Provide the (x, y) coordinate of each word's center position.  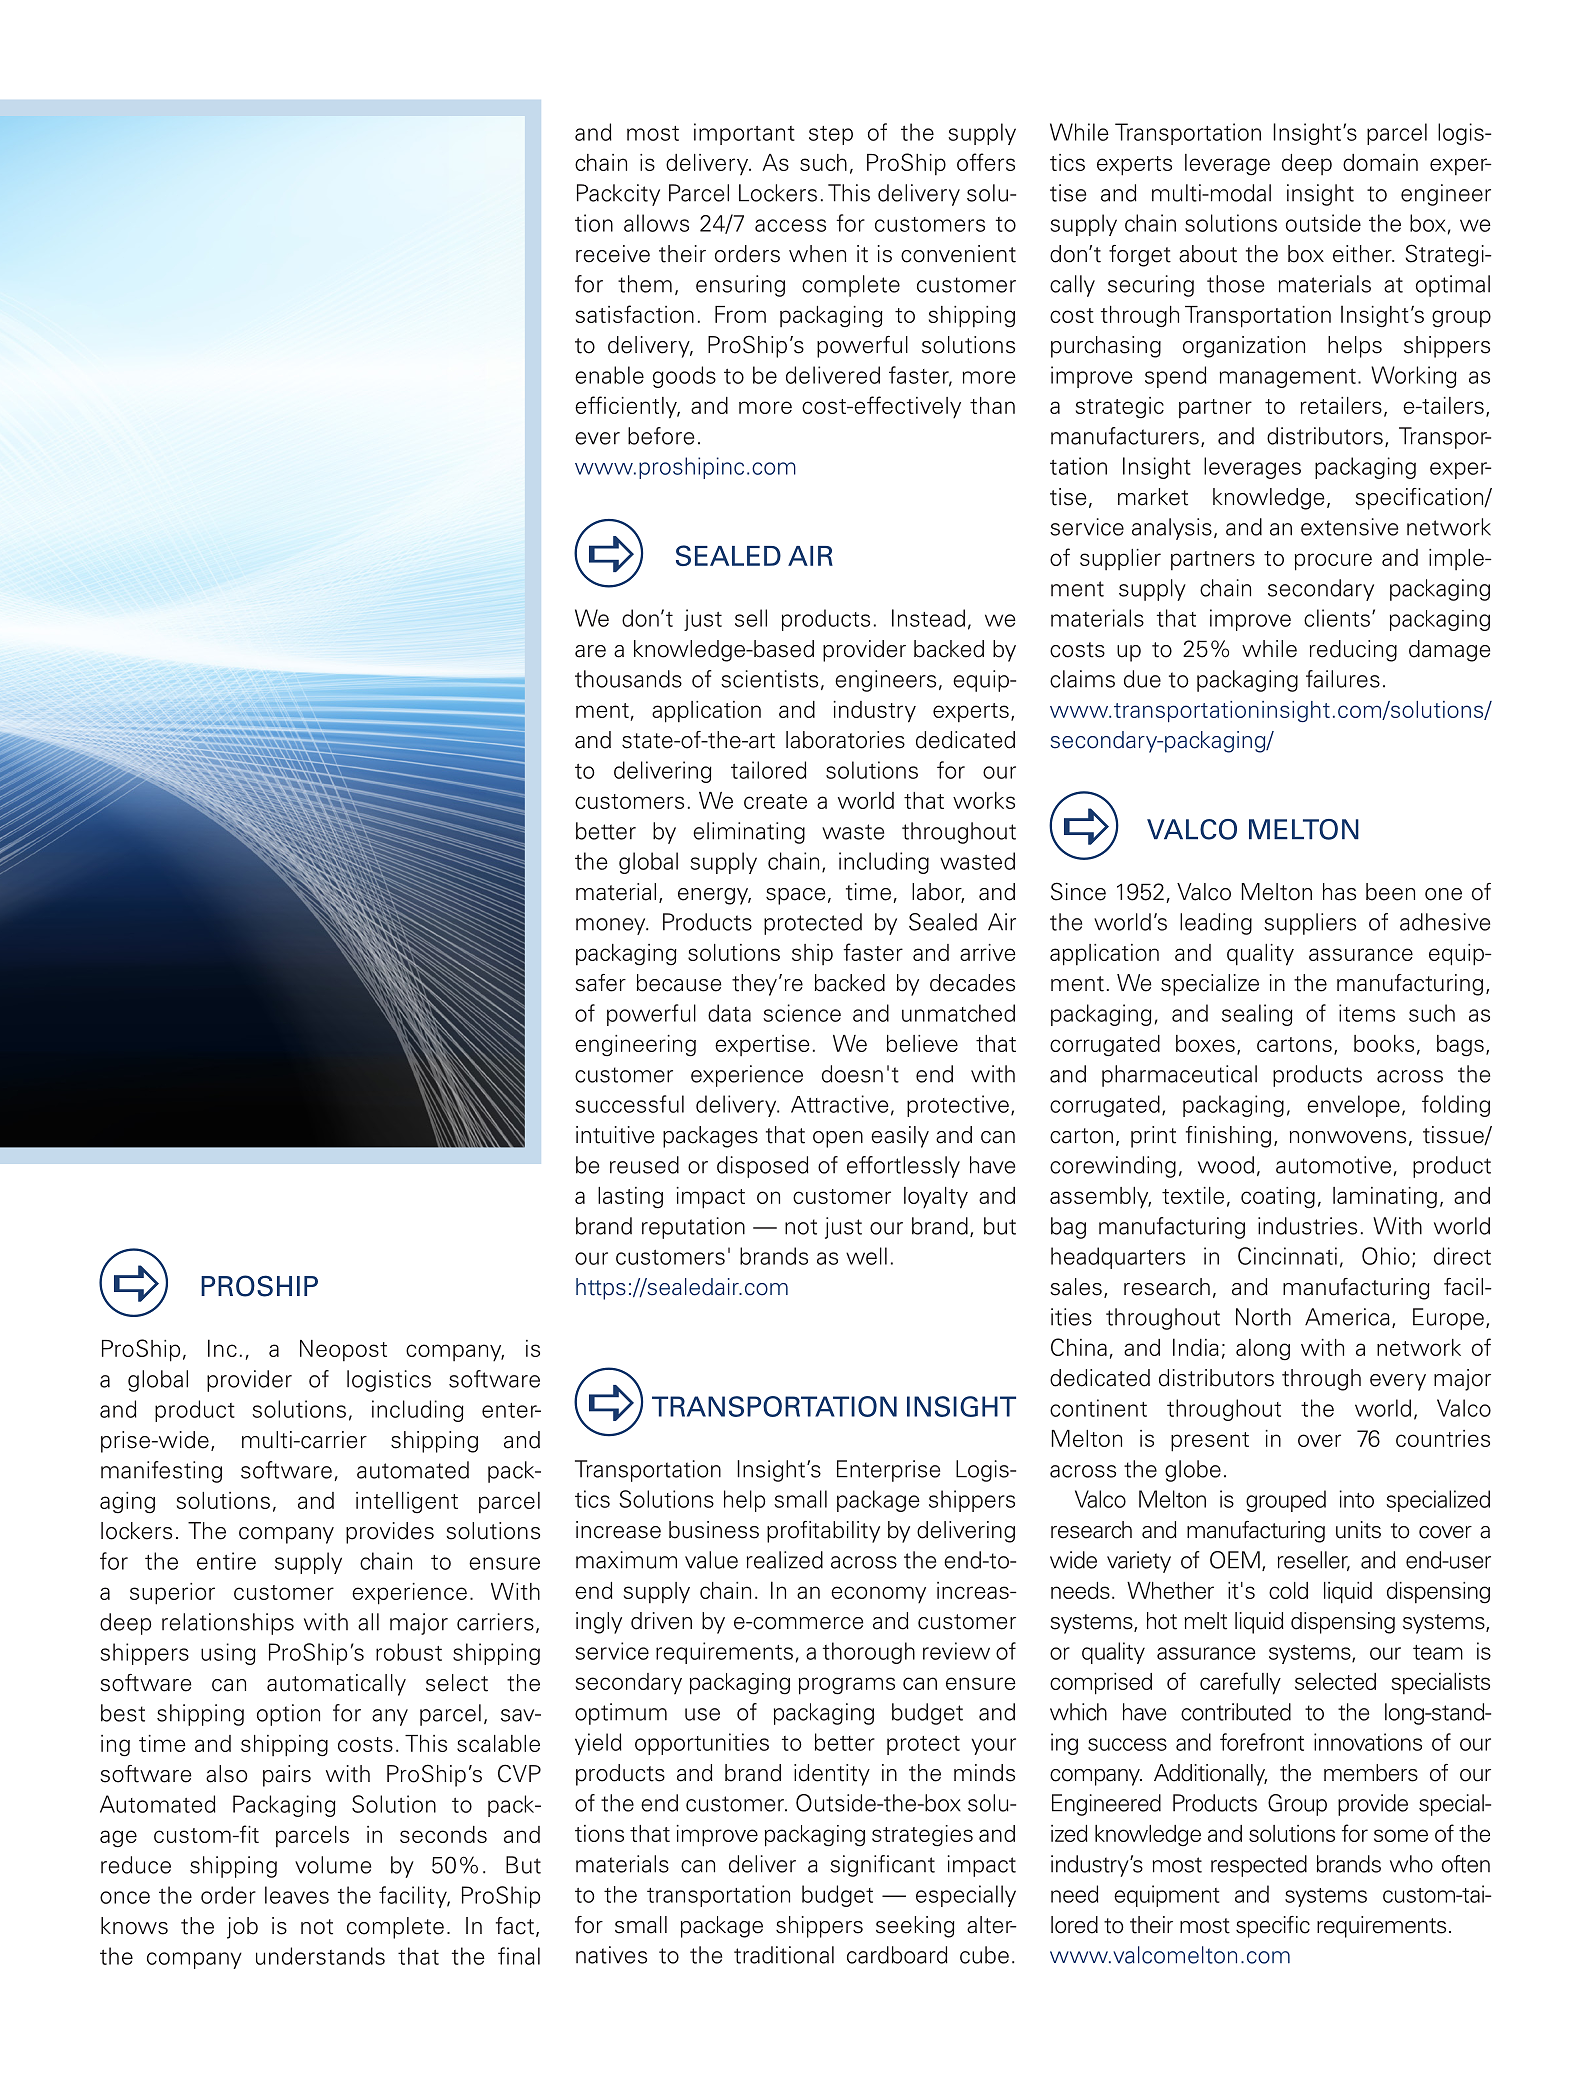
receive (613, 254)
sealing (1257, 1015)
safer (600, 983)
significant (882, 1866)
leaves (297, 1895)
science (802, 1013)
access (790, 225)
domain (1380, 162)
